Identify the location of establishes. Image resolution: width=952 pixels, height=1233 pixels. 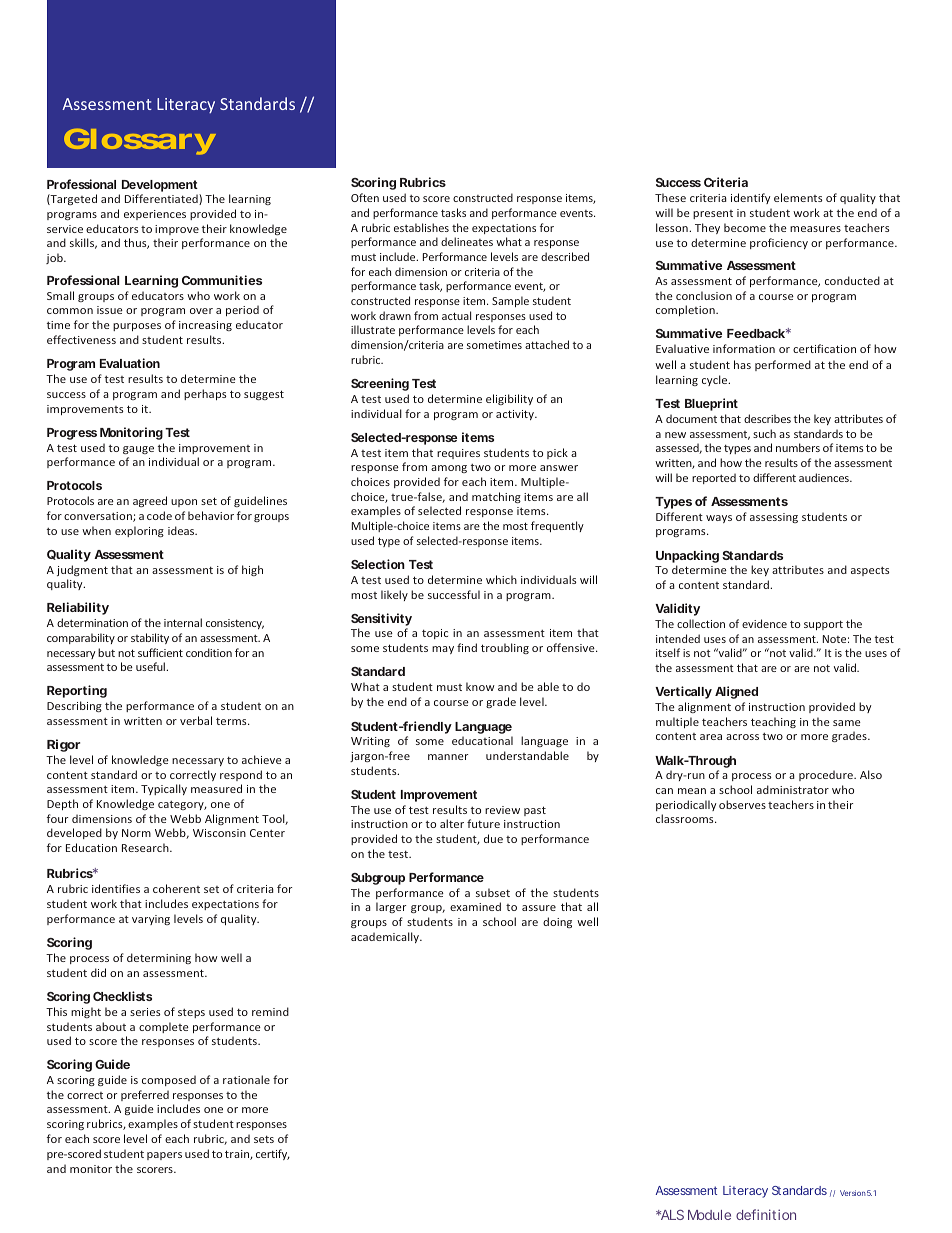
(421, 227).
